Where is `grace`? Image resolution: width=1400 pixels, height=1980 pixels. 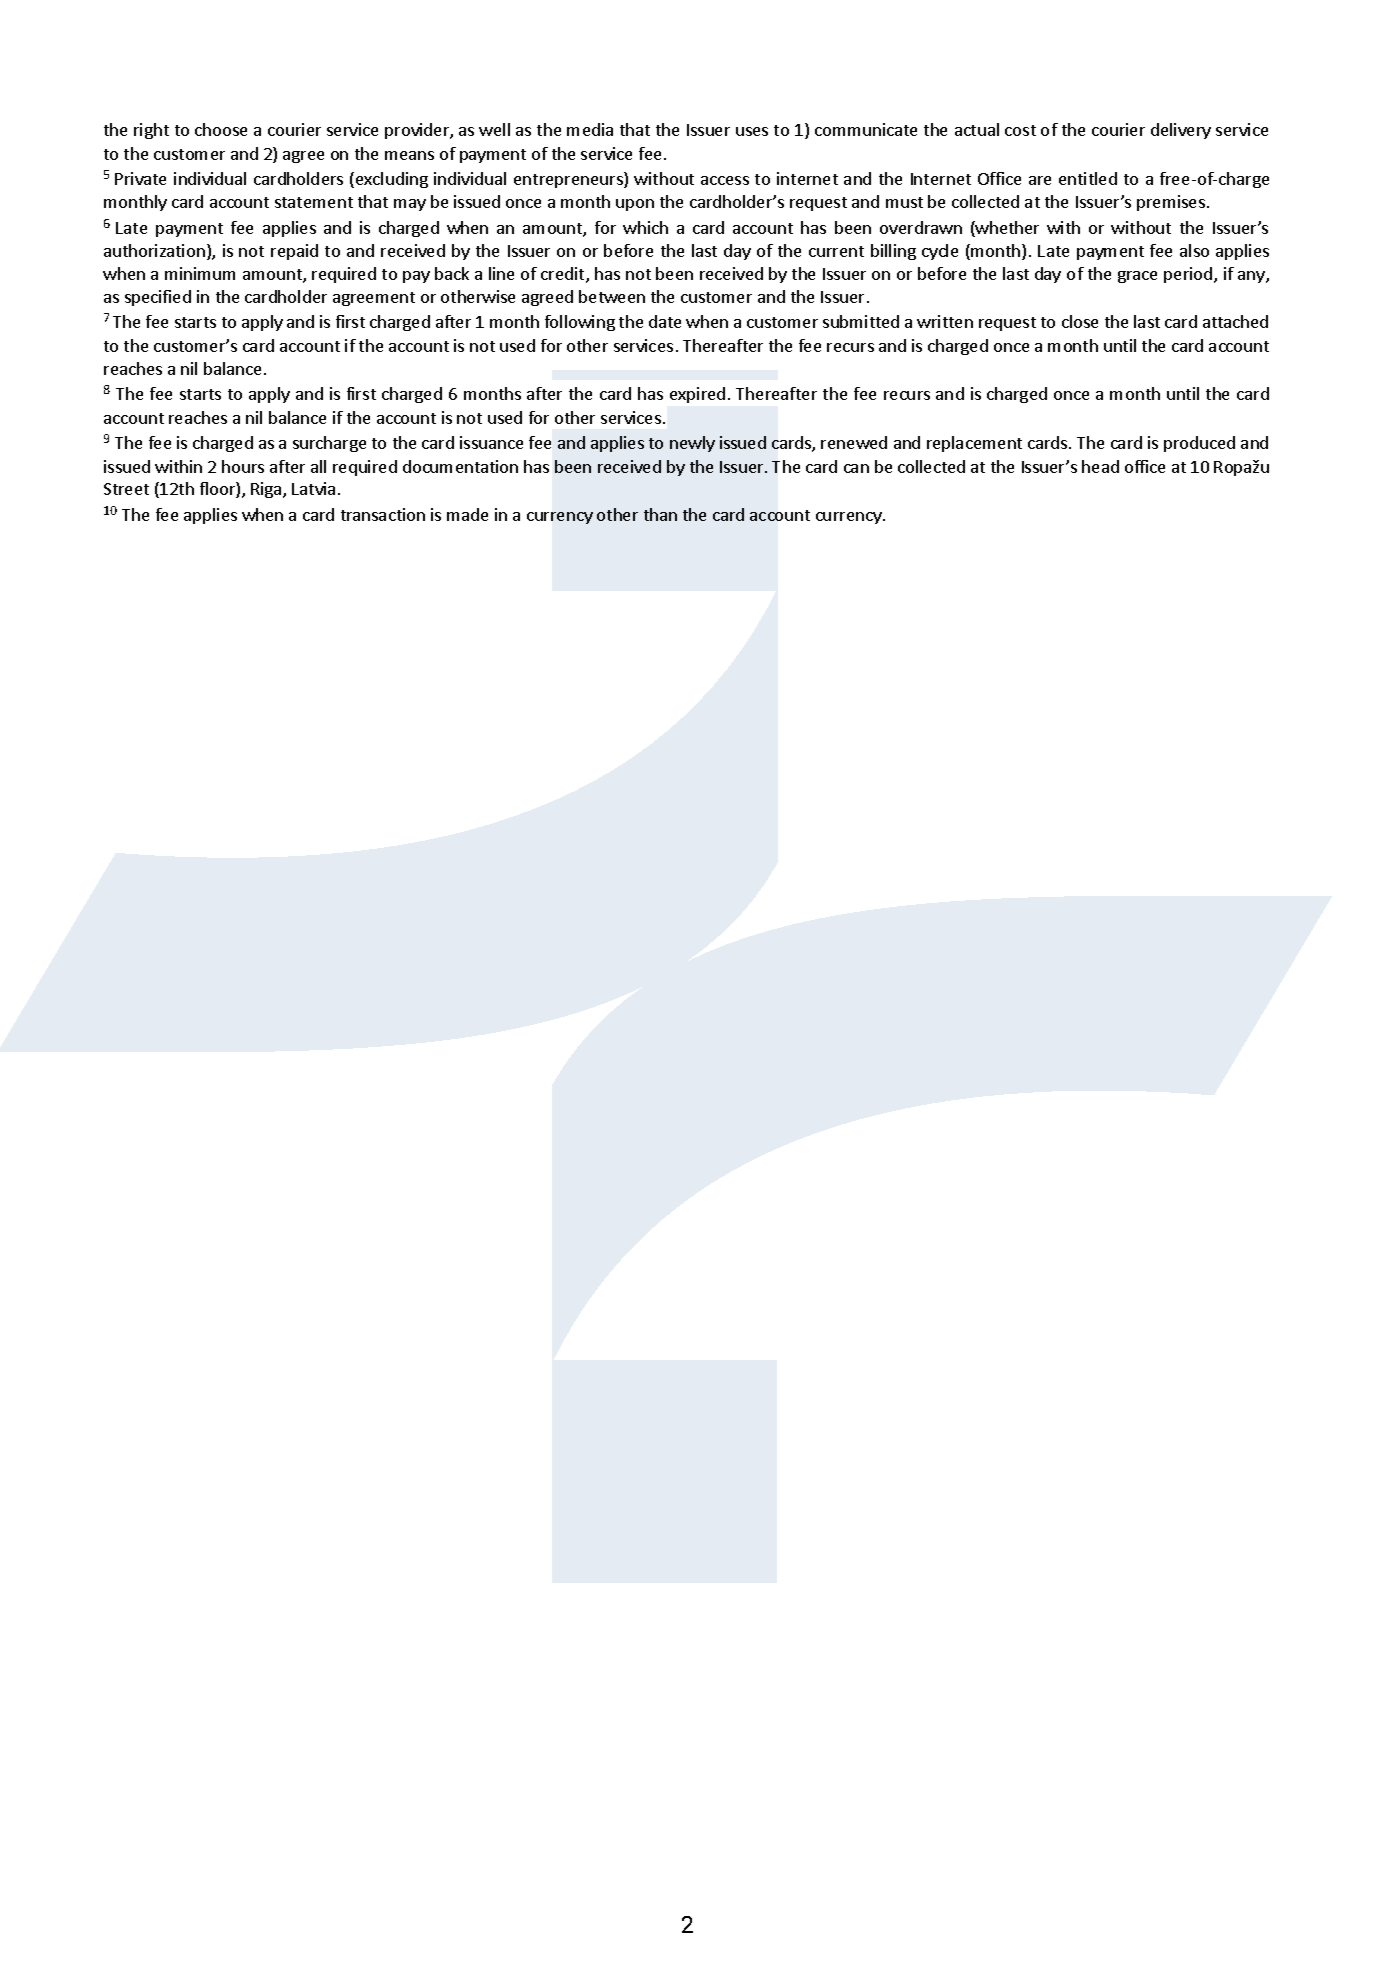 grace is located at coordinates (1137, 277).
